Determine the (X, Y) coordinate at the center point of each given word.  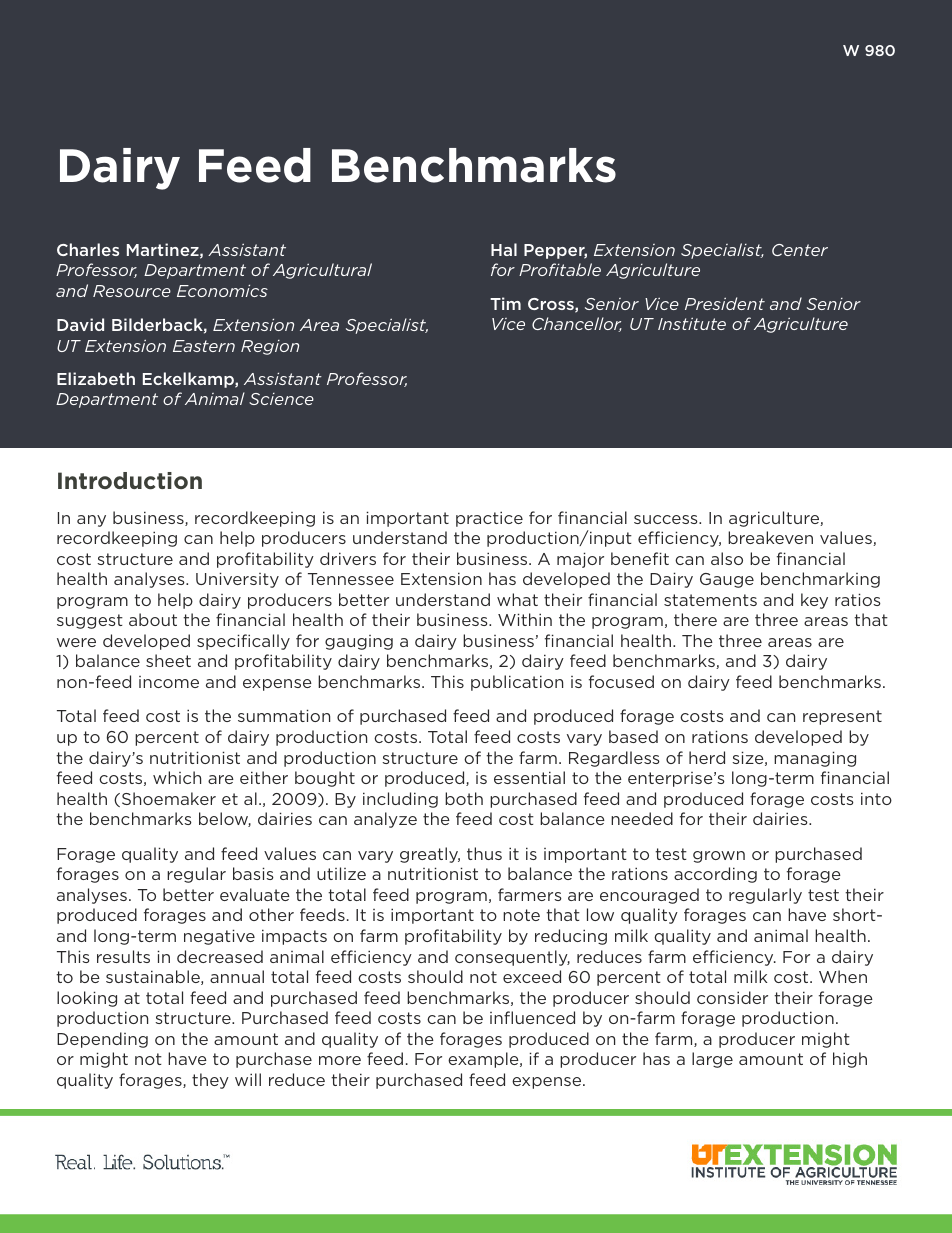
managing (815, 759)
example (484, 1060)
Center (800, 250)
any (91, 521)
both (464, 798)
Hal (504, 249)
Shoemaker (169, 798)
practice (489, 519)
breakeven (770, 537)
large (712, 1060)
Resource (132, 291)
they (210, 1081)
